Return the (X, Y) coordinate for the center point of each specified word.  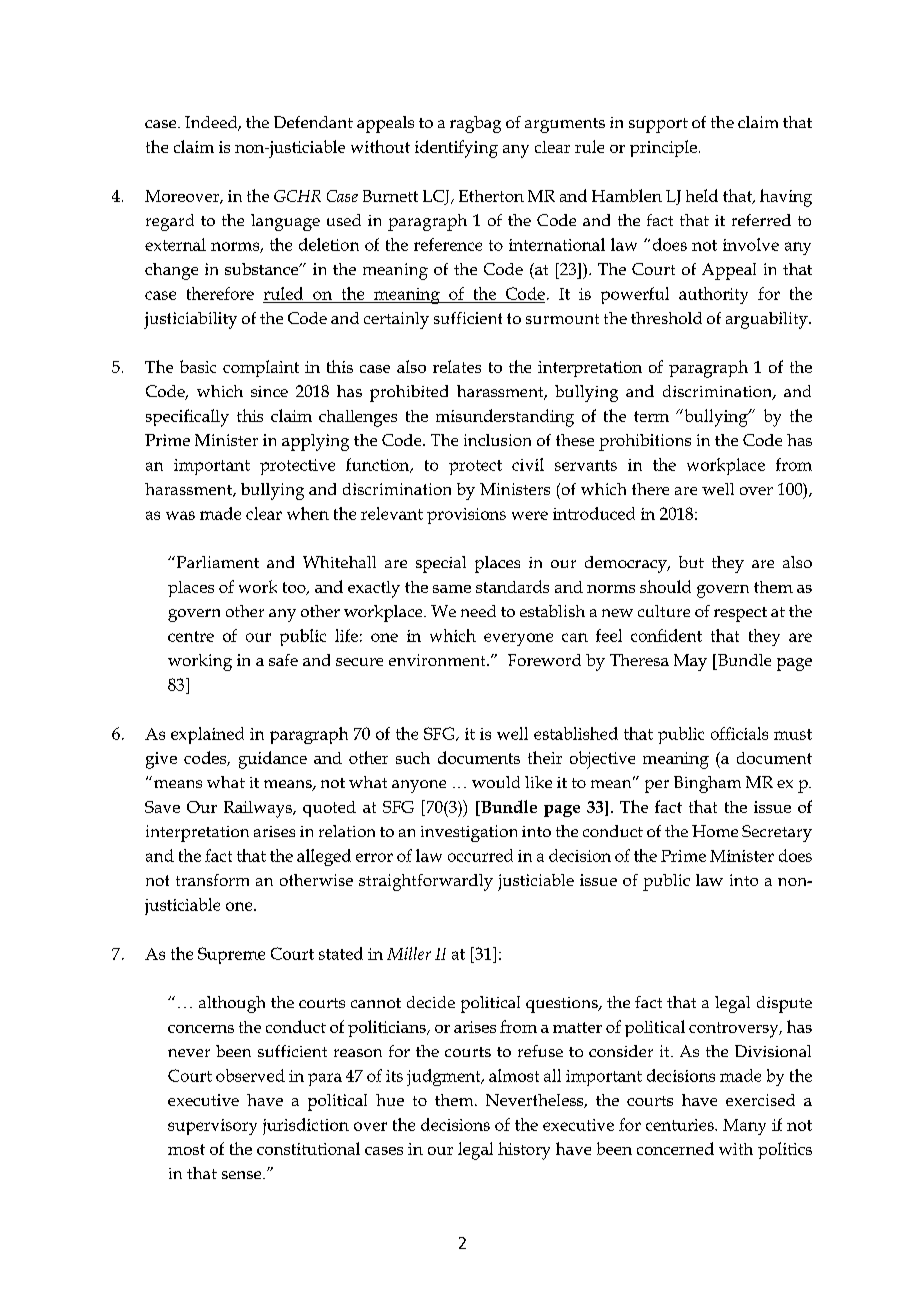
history (524, 1151)
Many (744, 1127)
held (702, 195)
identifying (456, 149)
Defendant (313, 122)
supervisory (212, 1127)
